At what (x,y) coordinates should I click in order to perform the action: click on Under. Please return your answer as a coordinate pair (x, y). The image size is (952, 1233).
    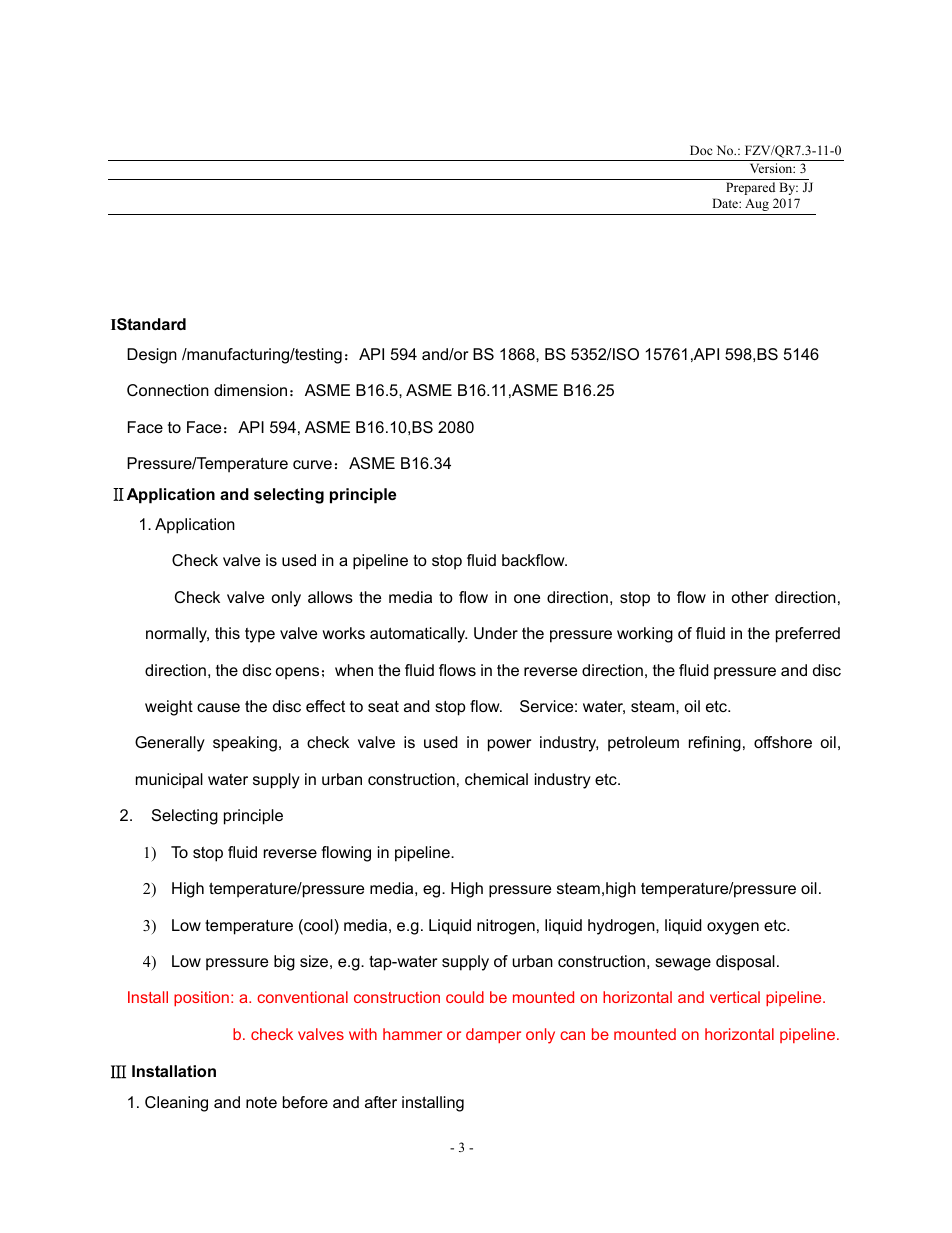
    Looking at the image, I should click on (496, 633).
